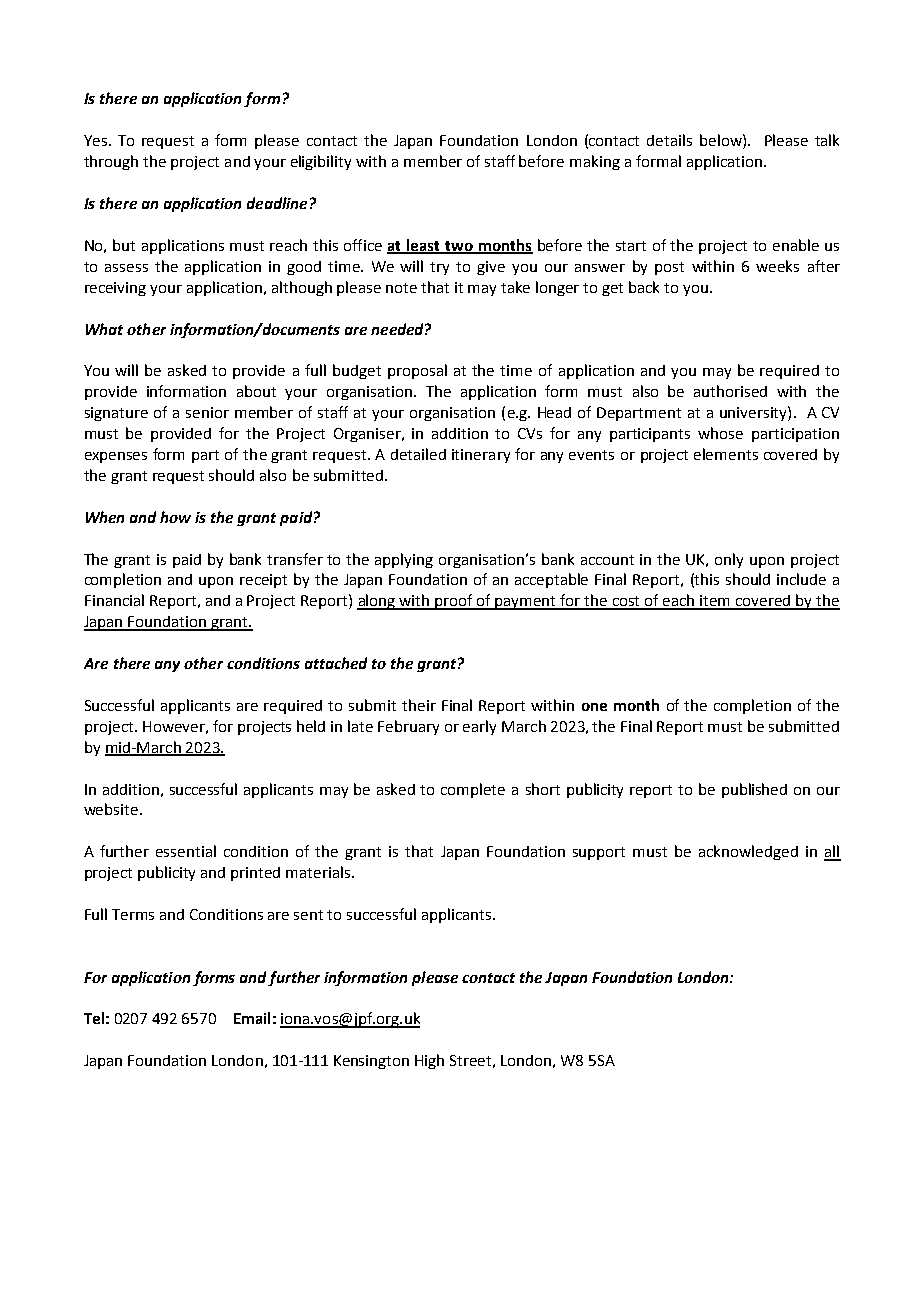 The height and width of the screenshot is (1309, 924). What do you see at coordinates (114, 600) in the screenshot?
I see `Financial` at bounding box center [114, 600].
